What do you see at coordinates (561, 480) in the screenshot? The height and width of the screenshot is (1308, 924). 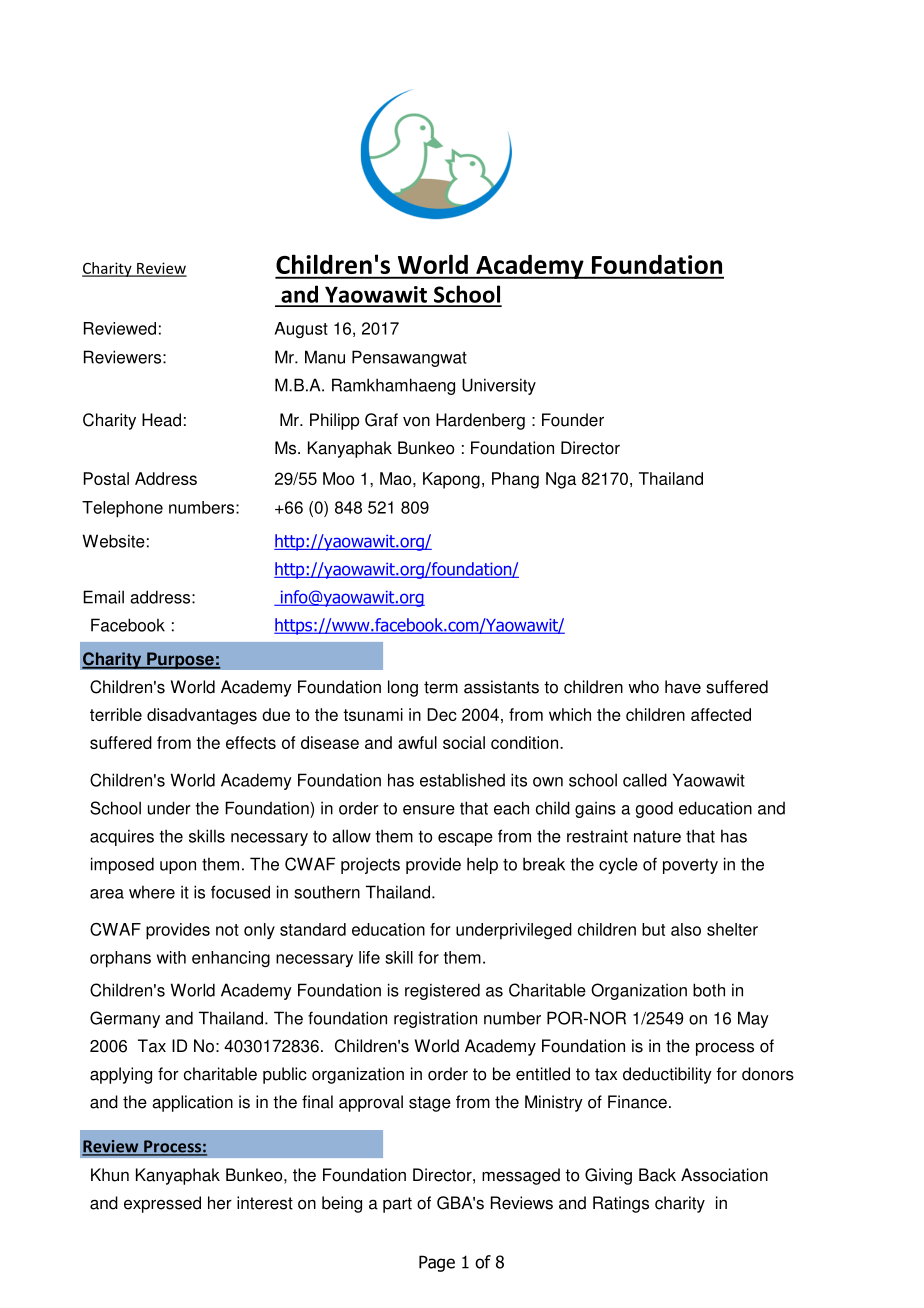 I see `Nga` at bounding box center [561, 480].
